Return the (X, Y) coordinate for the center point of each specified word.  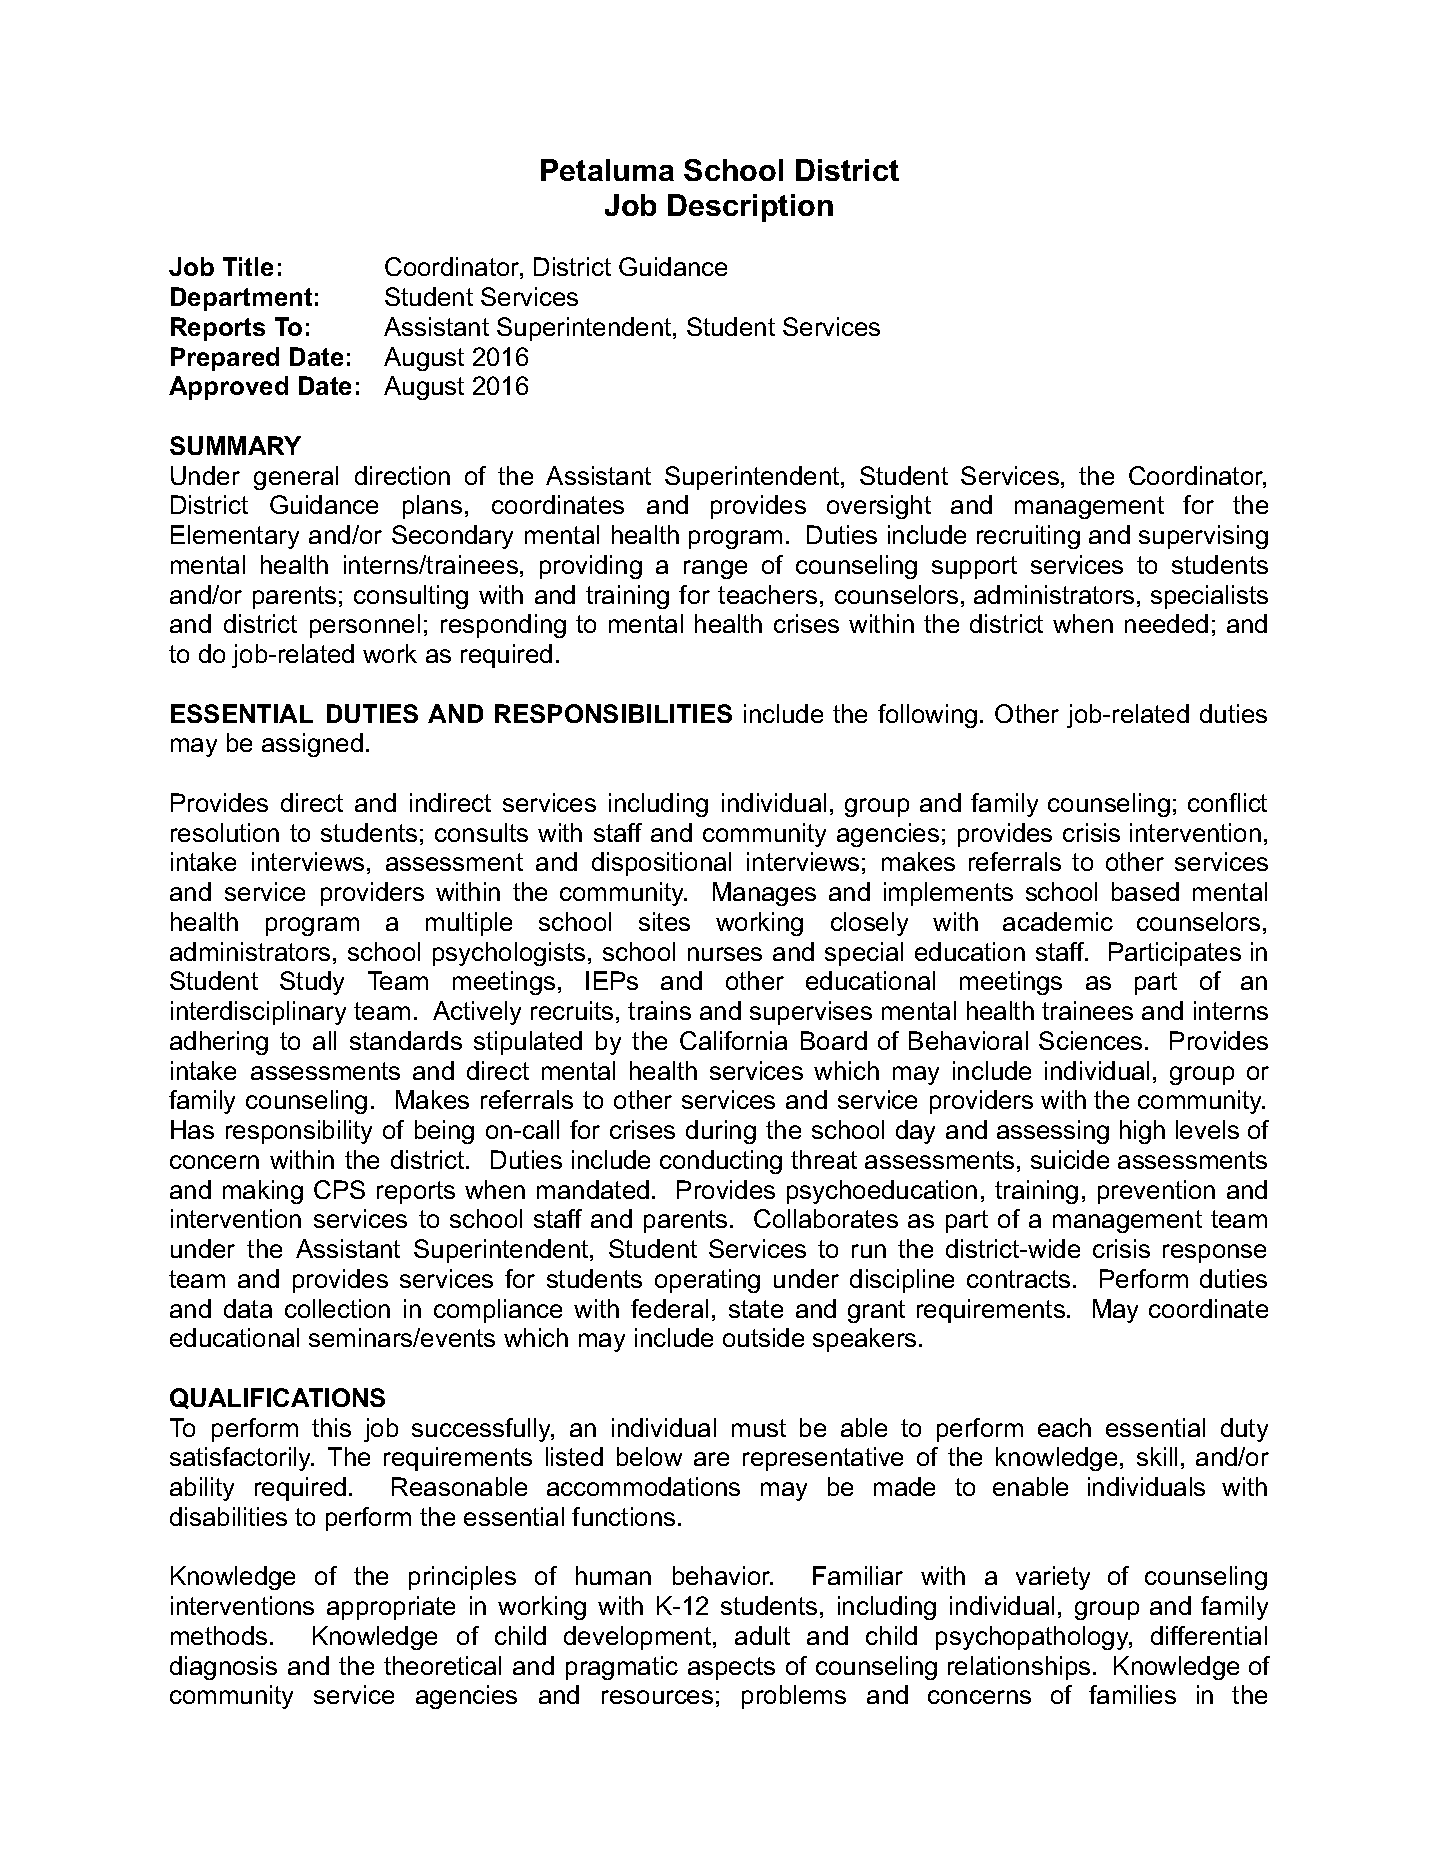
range (715, 569)
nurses (725, 954)
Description (750, 208)
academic (1058, 921)
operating (707, 1281)
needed (1166, 623)
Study (312, 983)
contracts (1018, 1279)
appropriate (391, 1608)
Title (248, 266)
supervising (1203, 537)
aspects (731, 1668)
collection (337, 1308)
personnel (365, 626)
